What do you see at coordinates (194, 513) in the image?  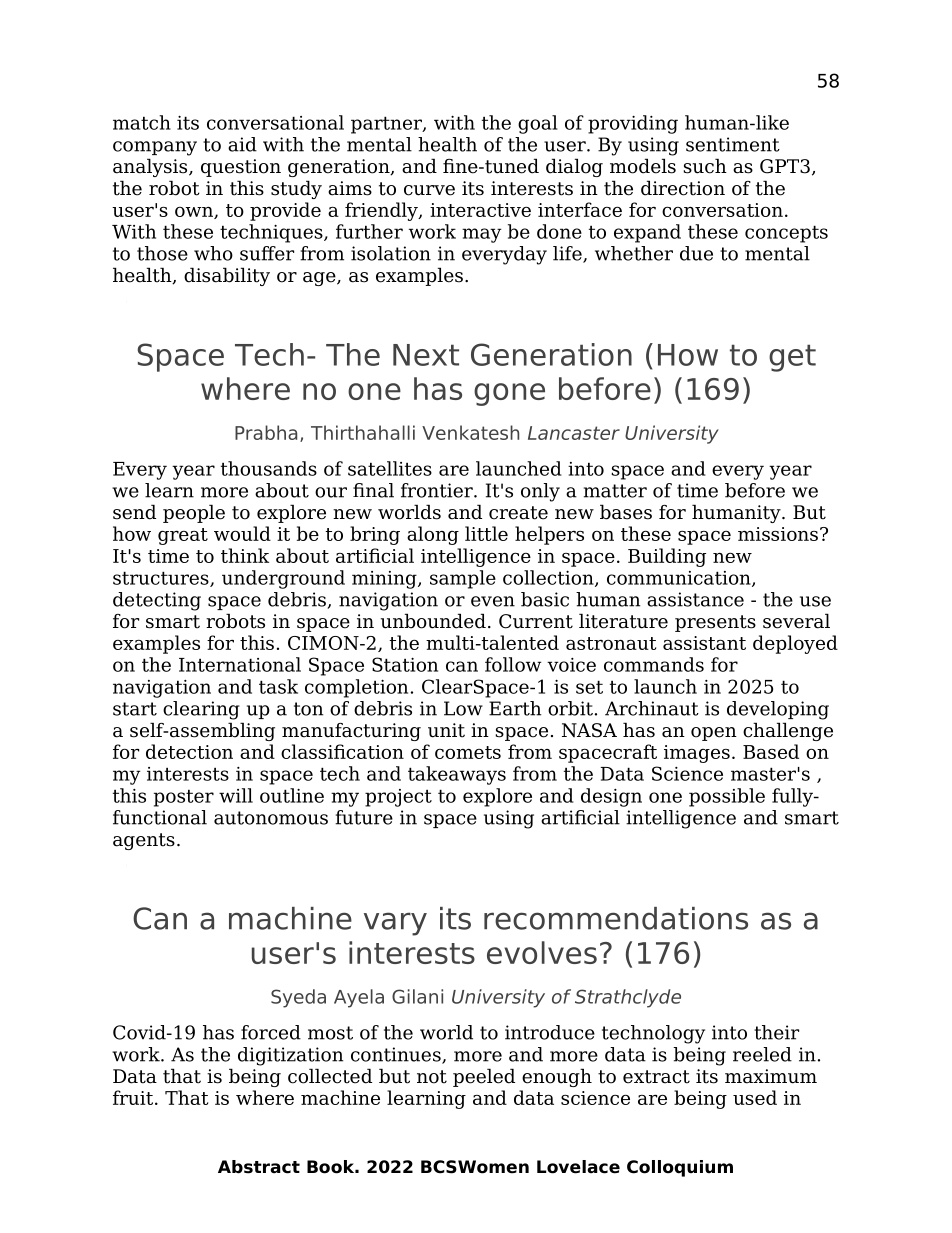 I see `people` at bounding box center [194, 513].
